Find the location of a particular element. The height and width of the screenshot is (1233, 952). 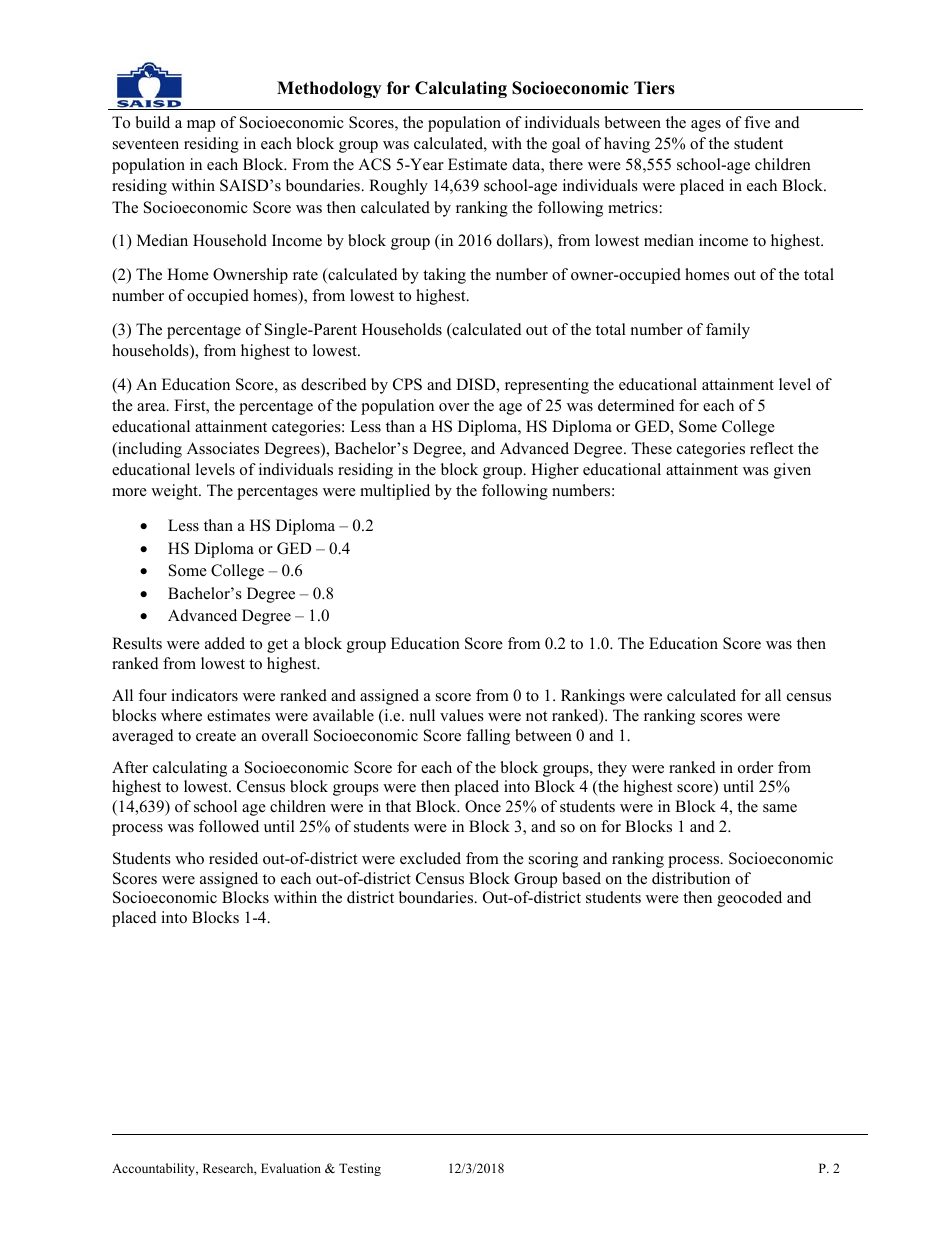

values is located at coordinates (462, 715).
